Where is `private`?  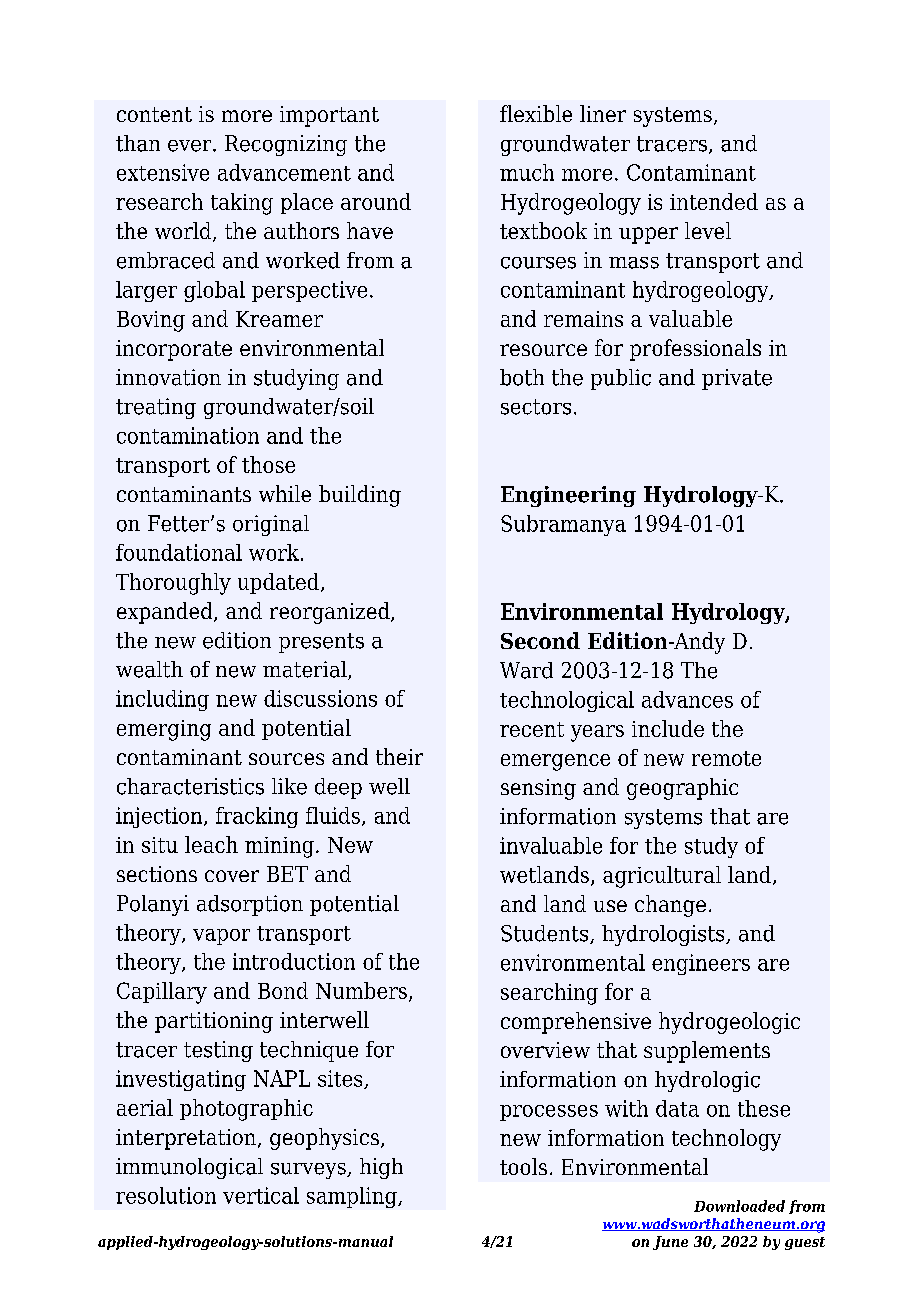 private is located at coordinates (737, 379).
